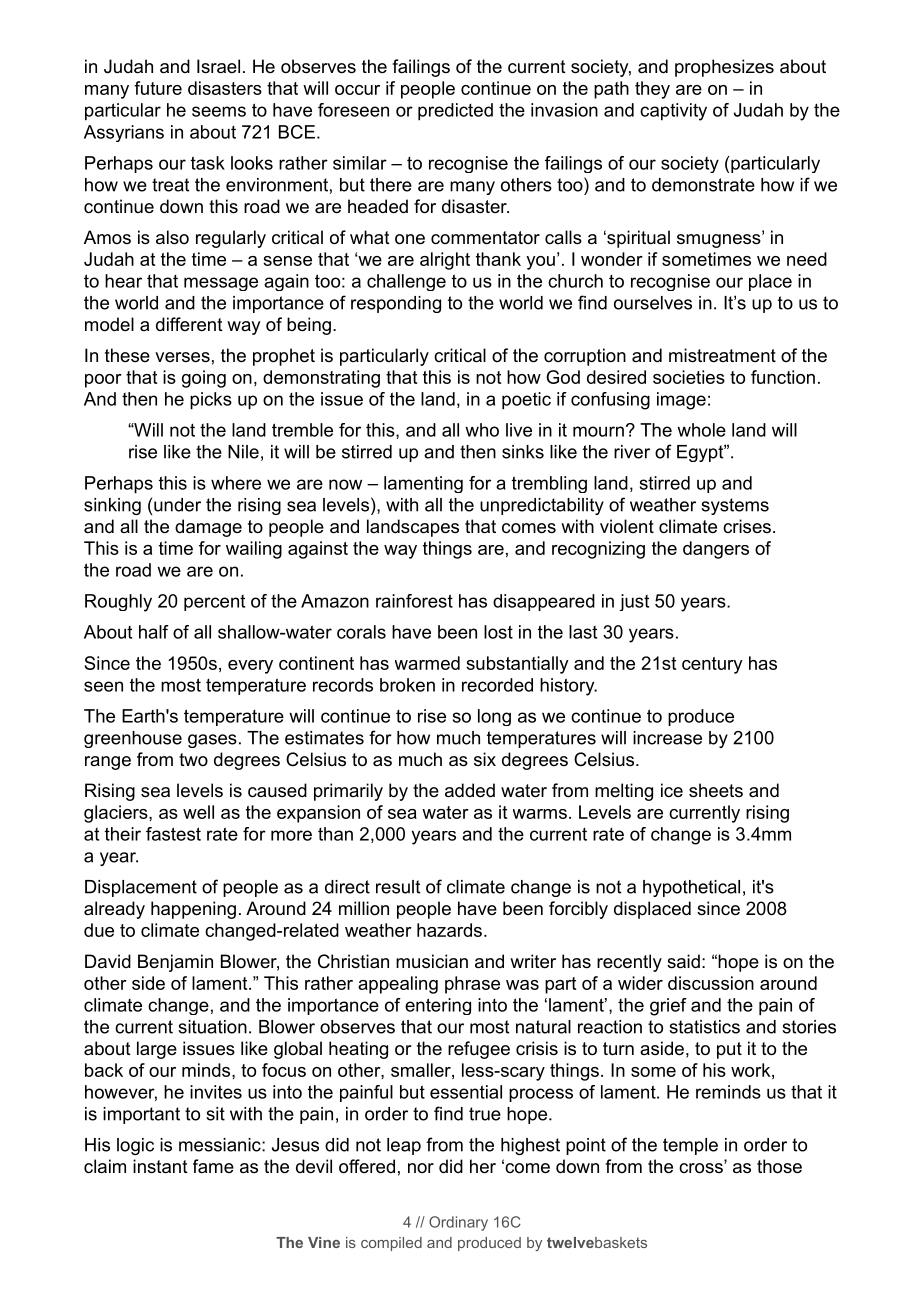 This image has height=1308, width=924. What do you see at coordinates (449, 930) in the image?
I see `hazards` at bounding box center [449, 930].
